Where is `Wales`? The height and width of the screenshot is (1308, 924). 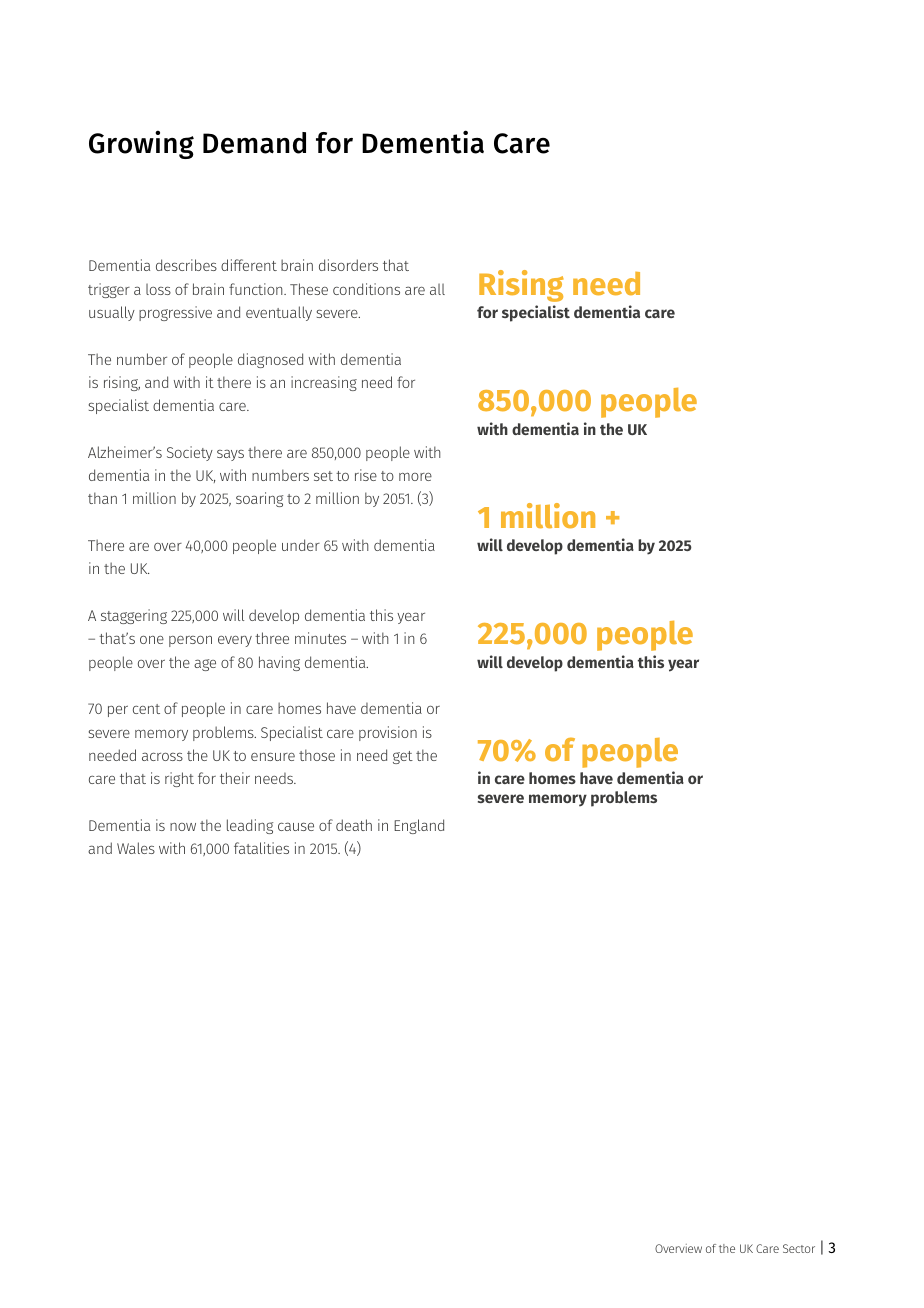
Wales is located at coordinates (136, 848).
